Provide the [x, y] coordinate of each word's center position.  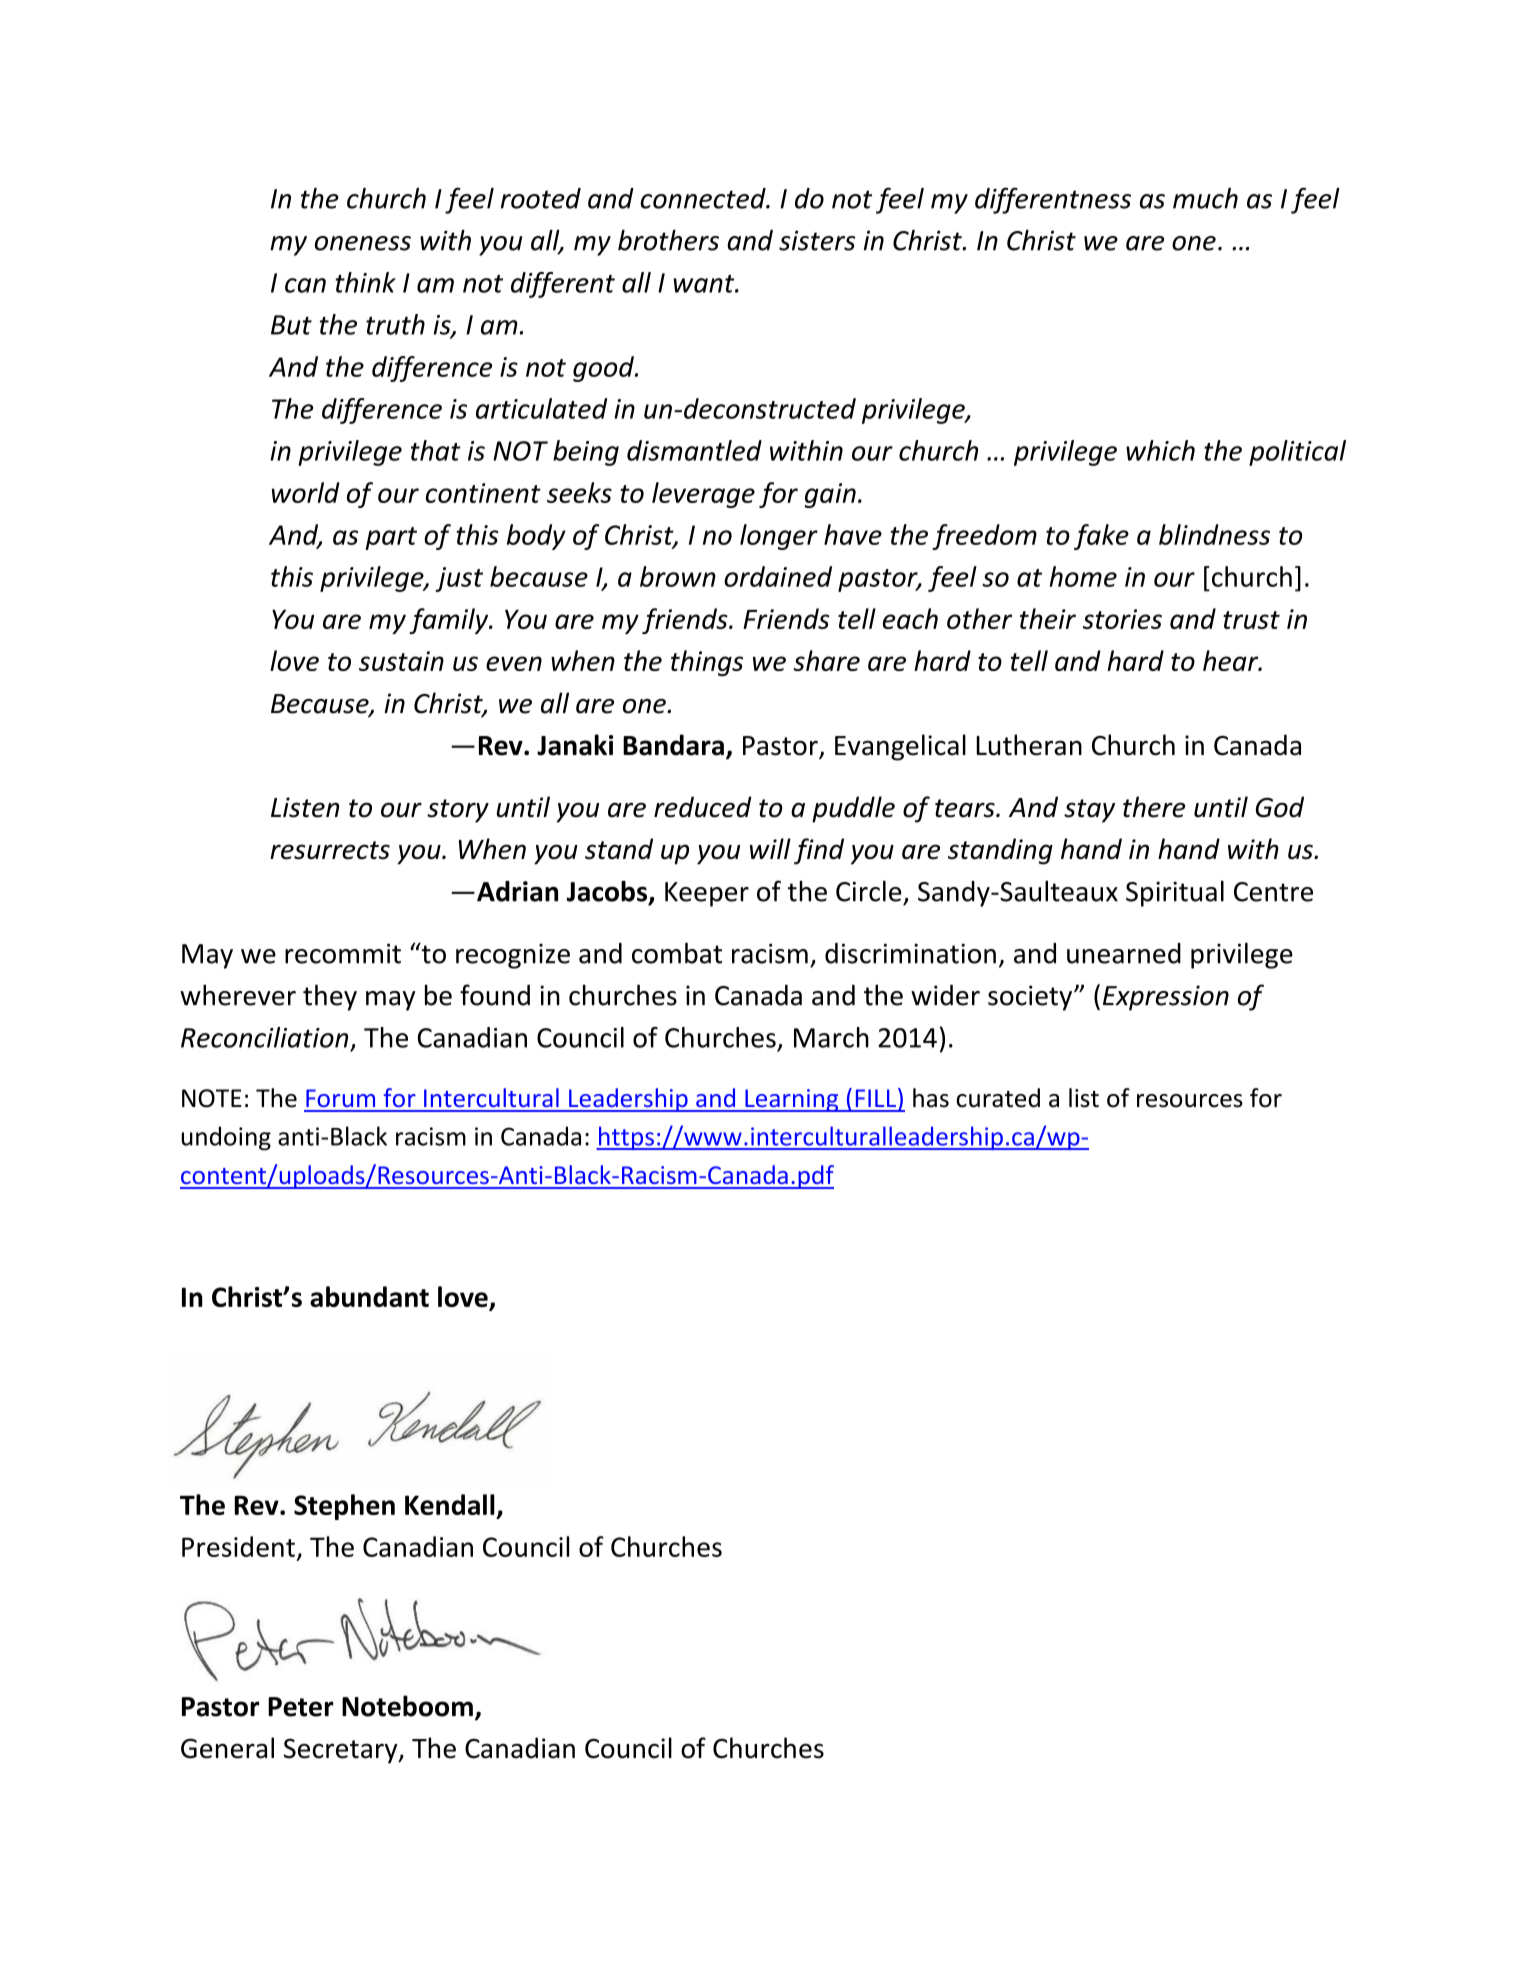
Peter [301, 1707]
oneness [363, 243]
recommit [343, 953]
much [1205, 198]
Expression [1166, 998]
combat [677, 953]
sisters [817, 240]
